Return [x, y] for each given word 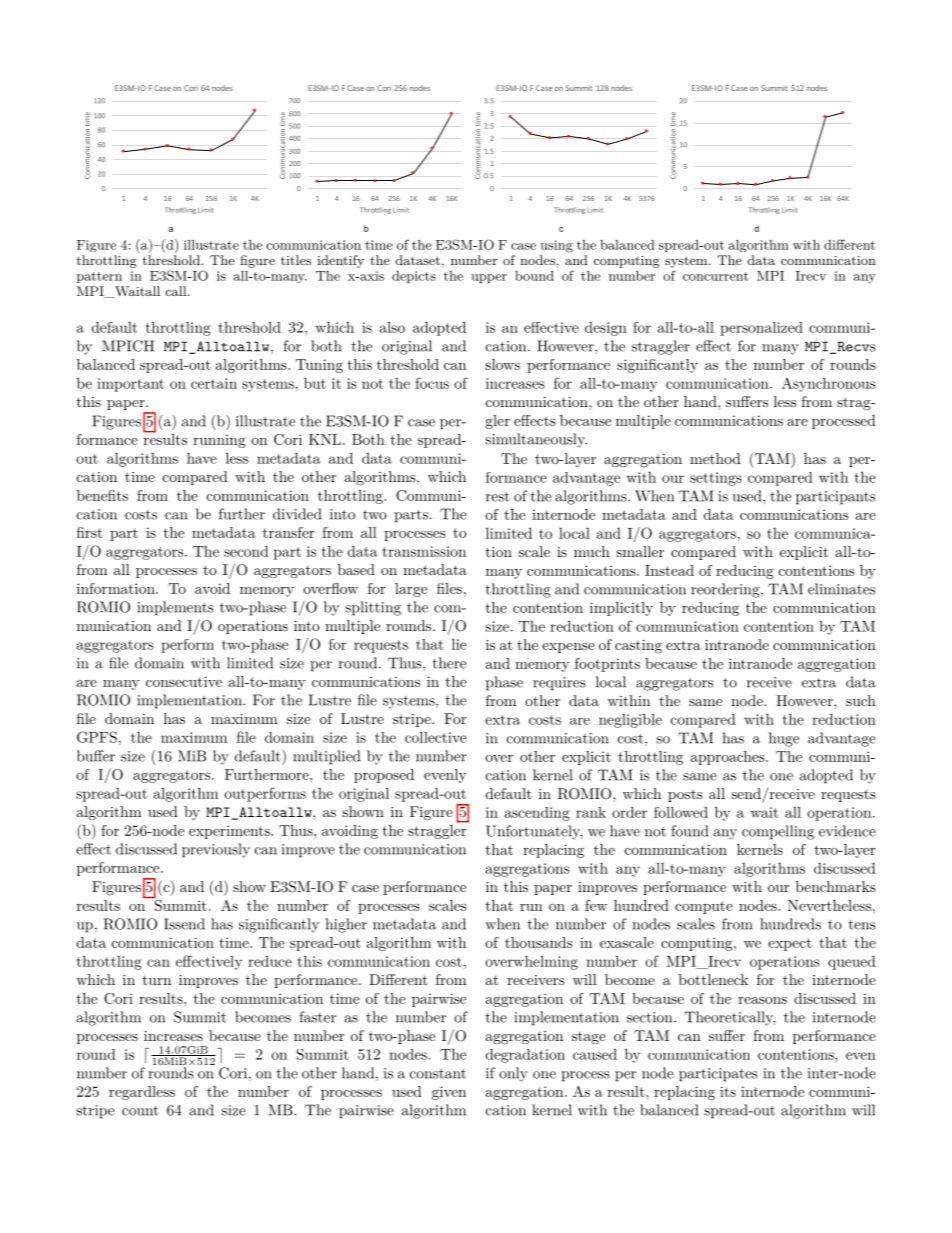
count [140, 1111]
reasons [762, 1000]
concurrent [716, 276]
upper [489, 278]
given [449, 1093]
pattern [99, 277]
